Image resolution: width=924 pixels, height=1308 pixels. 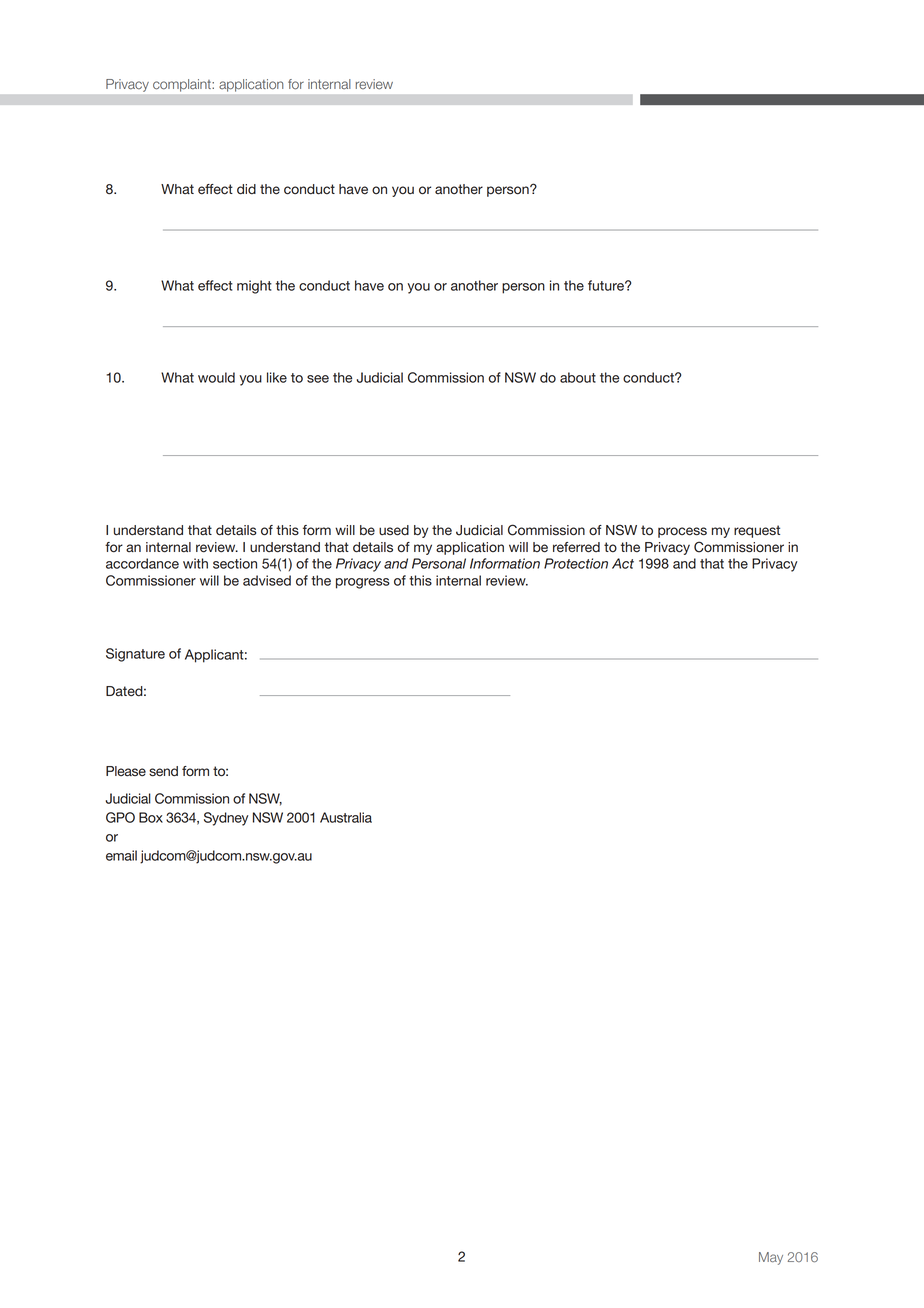 What do you see at coordinates (151, 817) in the screenshot?
I see `Box` at bounding box center [151, 817].
